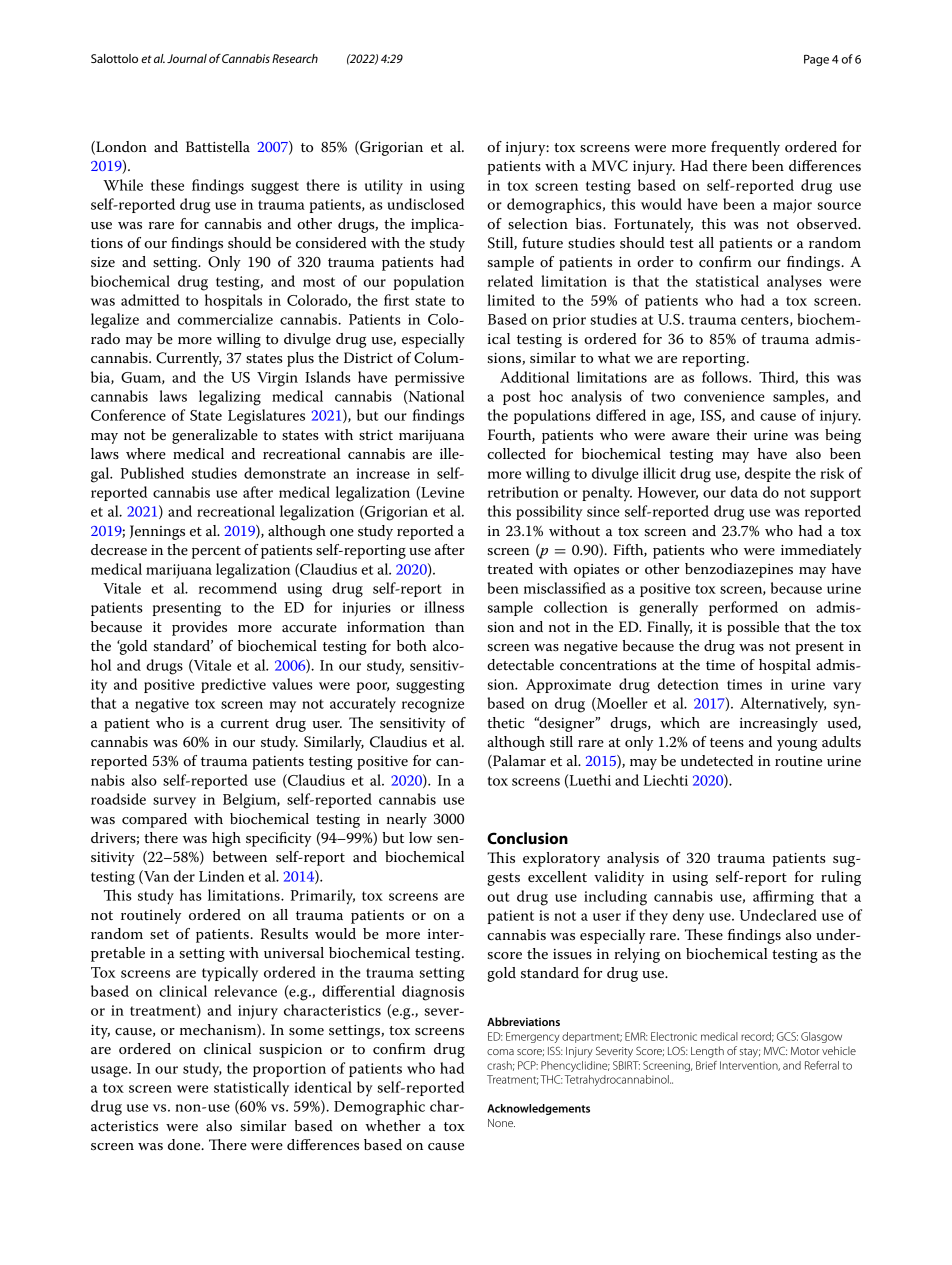  I want to click on Journal, so click(187, 58).
